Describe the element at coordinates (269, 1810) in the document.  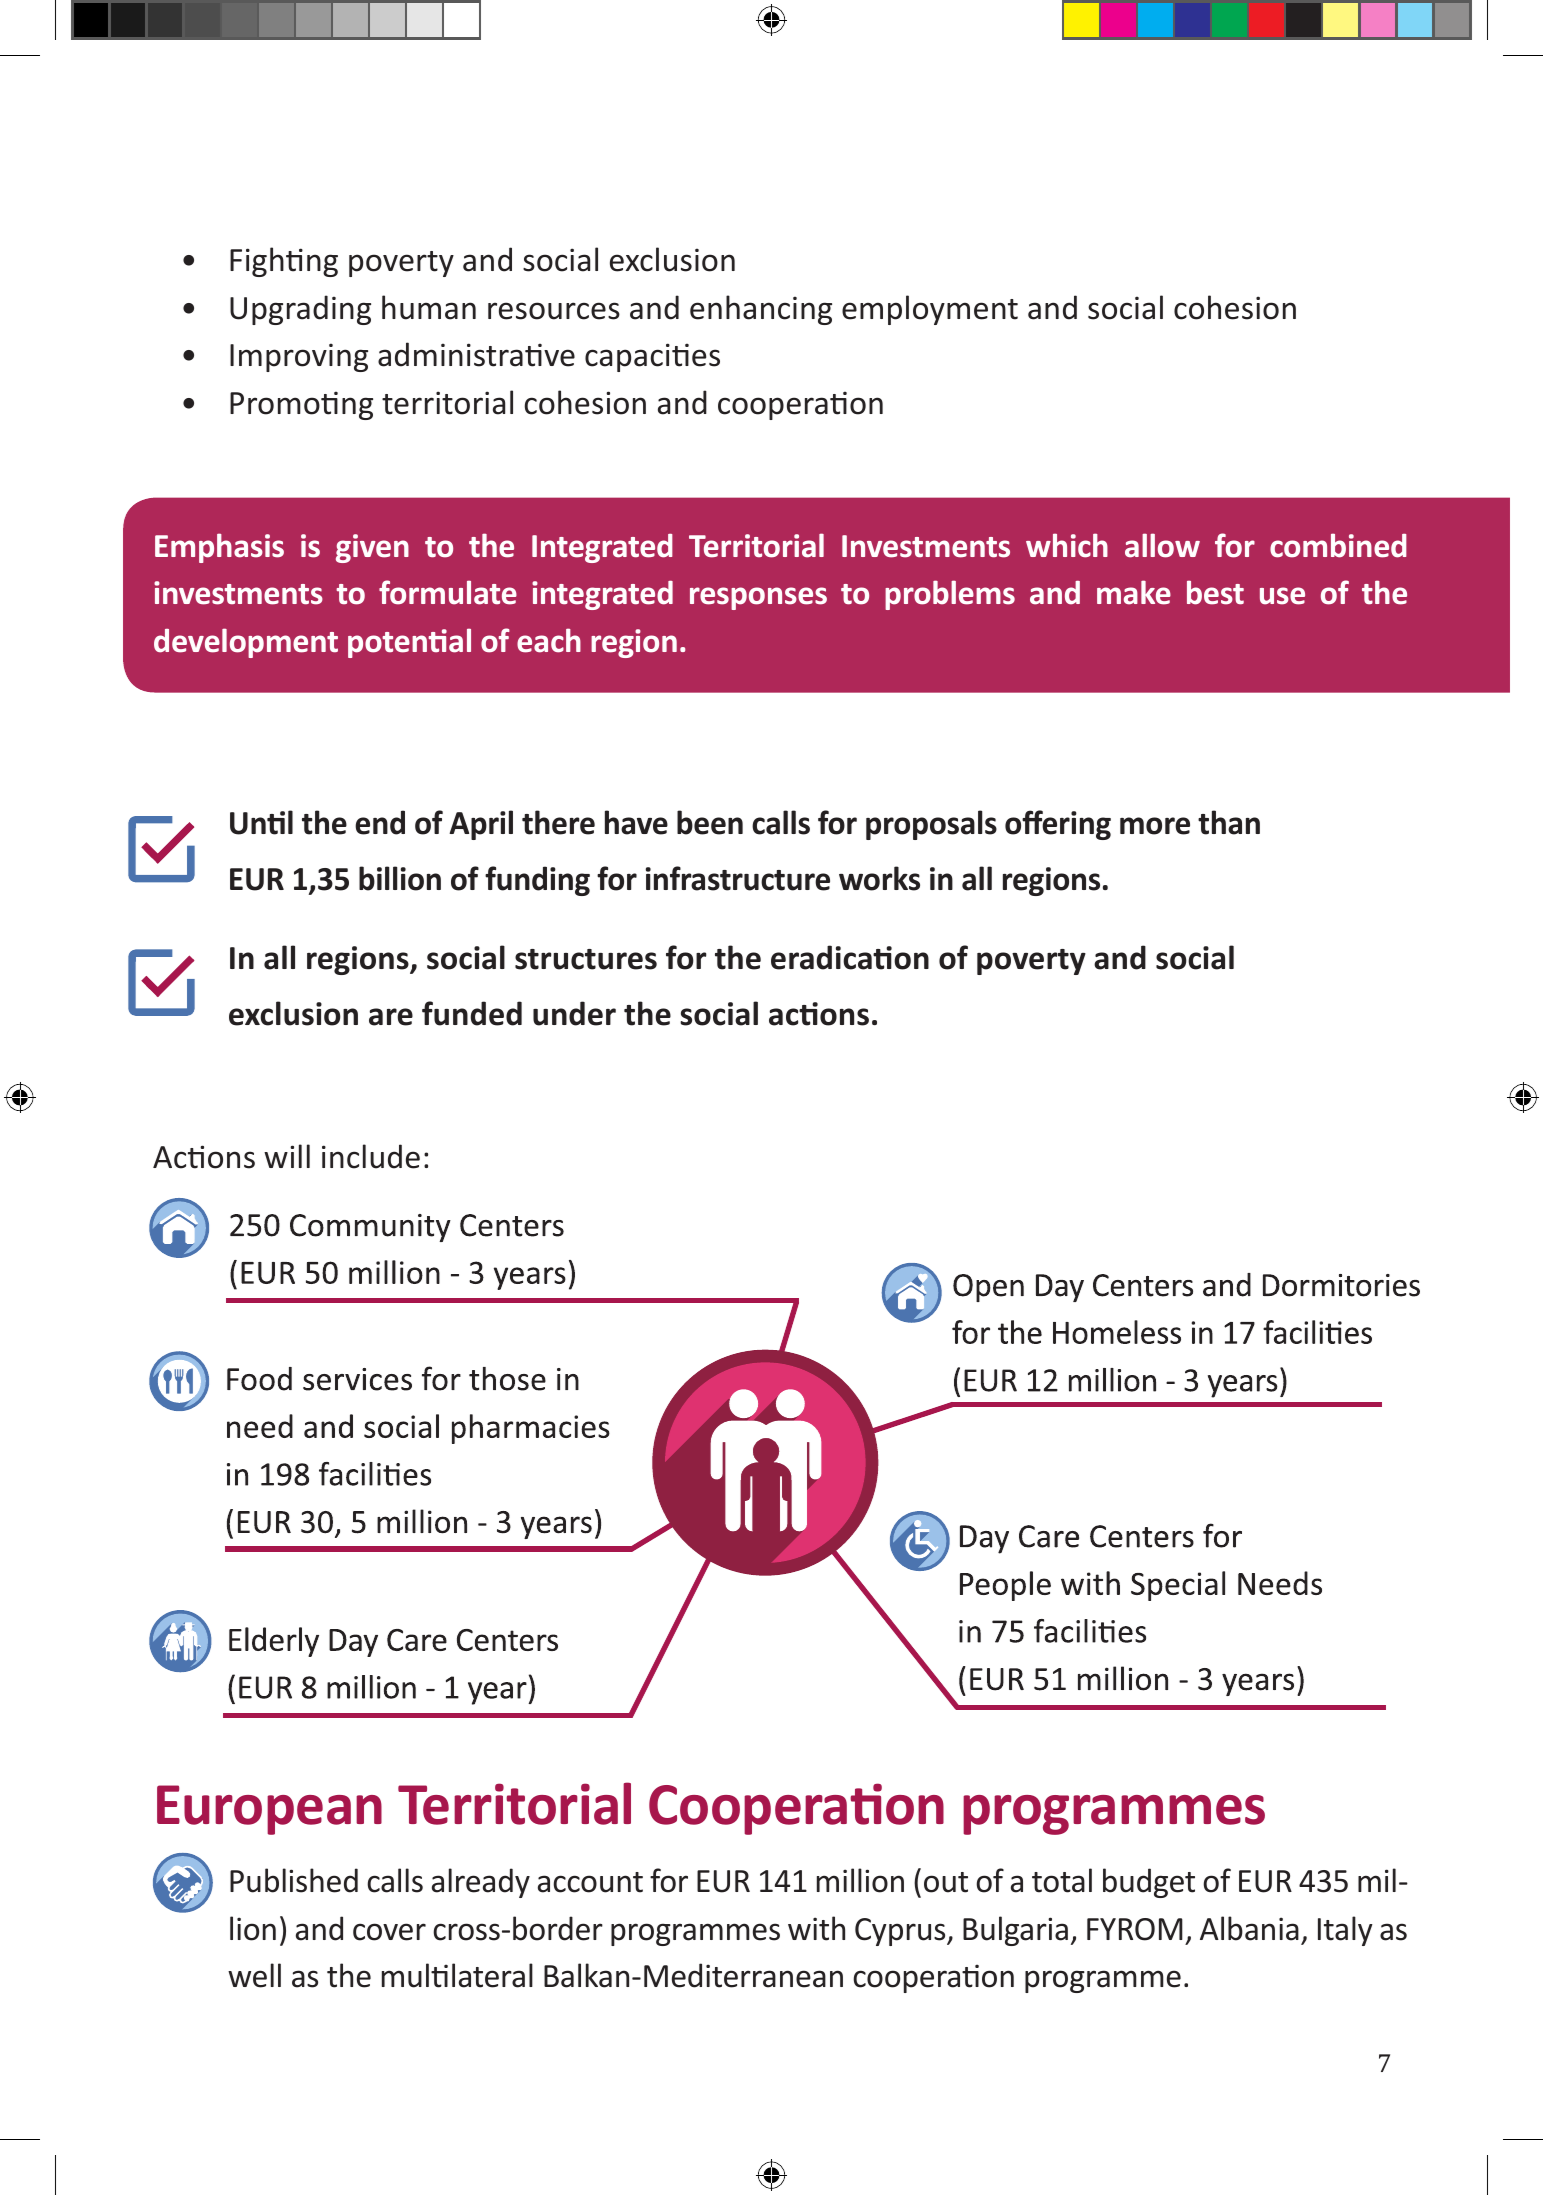
I see `European` at that location.
